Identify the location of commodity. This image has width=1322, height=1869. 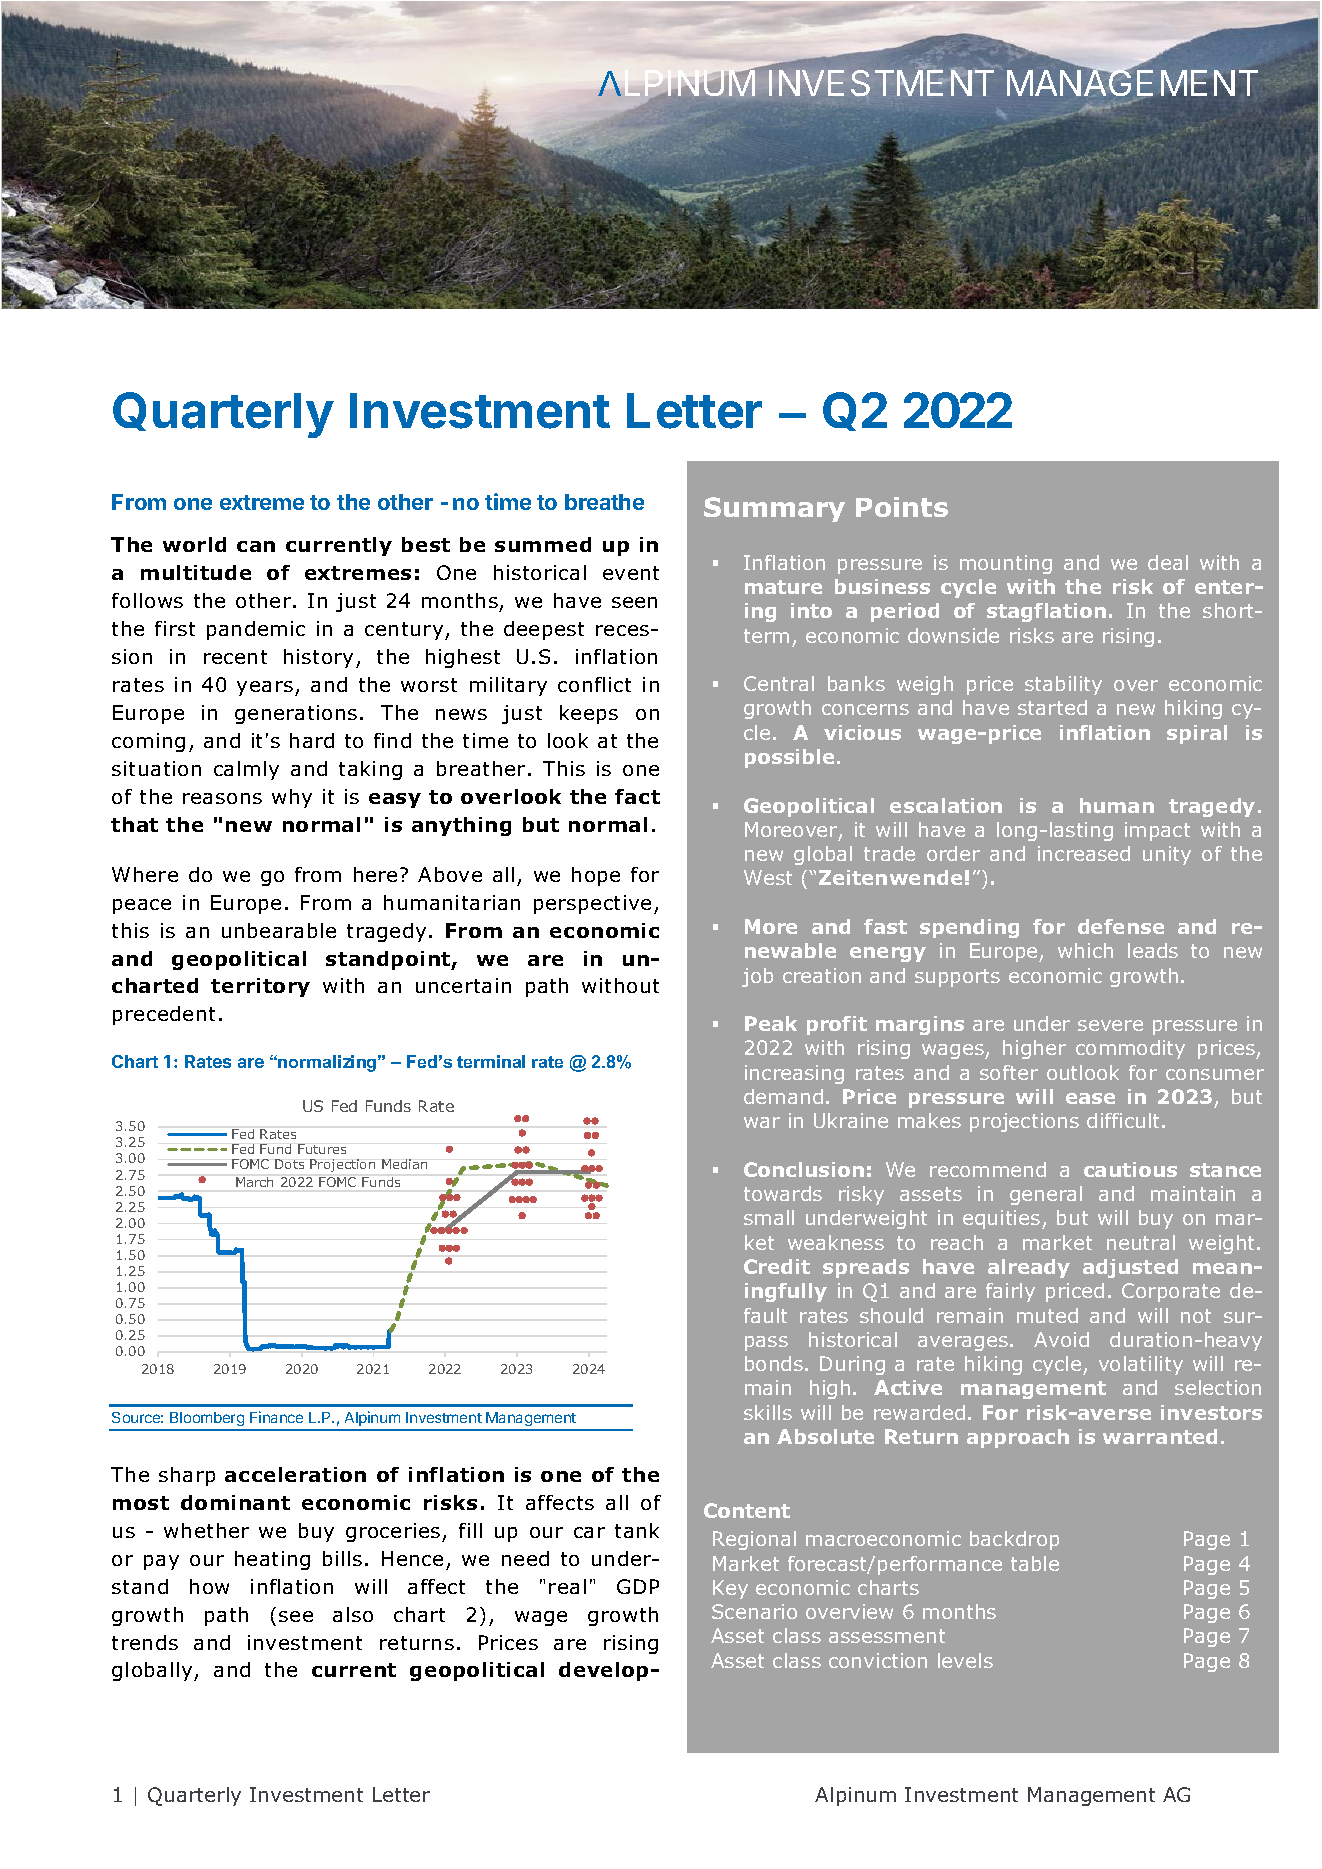
(1130, 1049).
